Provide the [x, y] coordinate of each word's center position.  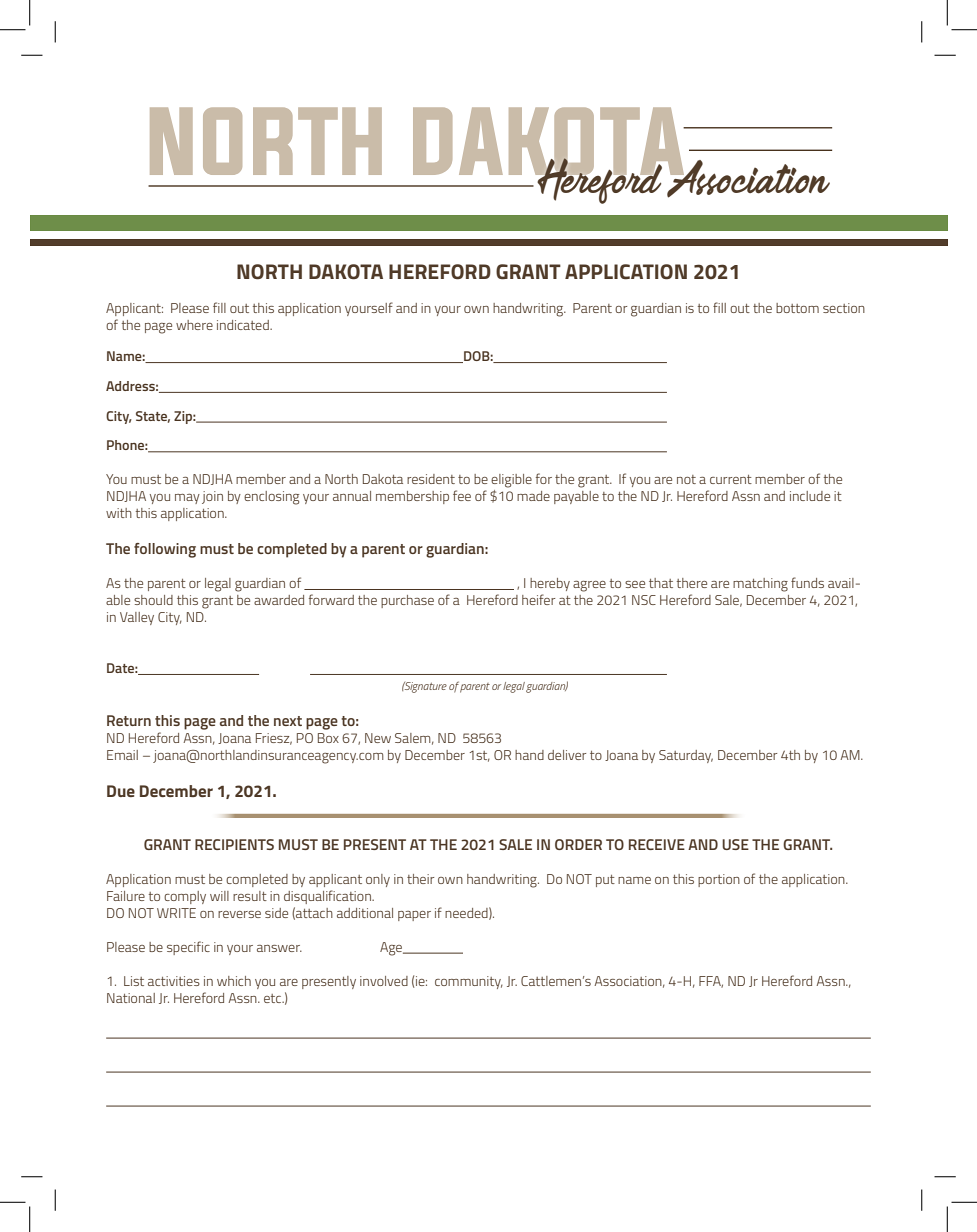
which [234, 981]
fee [462, 495]
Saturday [686, 756]
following [165, 550]
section [844, 308]
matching [760, 585]
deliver [567, 755]
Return [129, 720]
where [194, 325]
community [469, 982]
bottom [797, 308]
